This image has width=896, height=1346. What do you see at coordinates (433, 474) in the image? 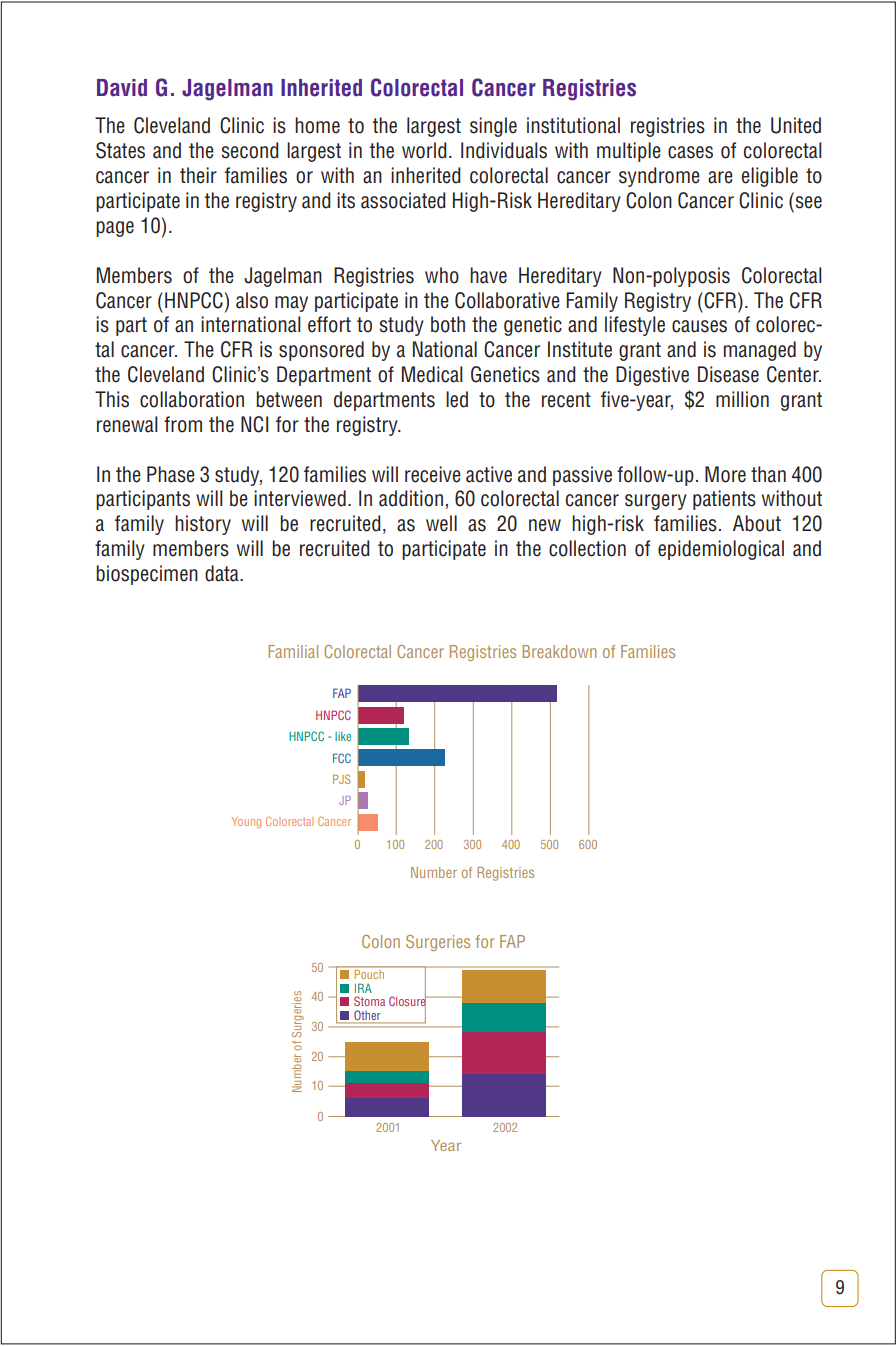
I see `receive` at bounding box center [433, 474].
